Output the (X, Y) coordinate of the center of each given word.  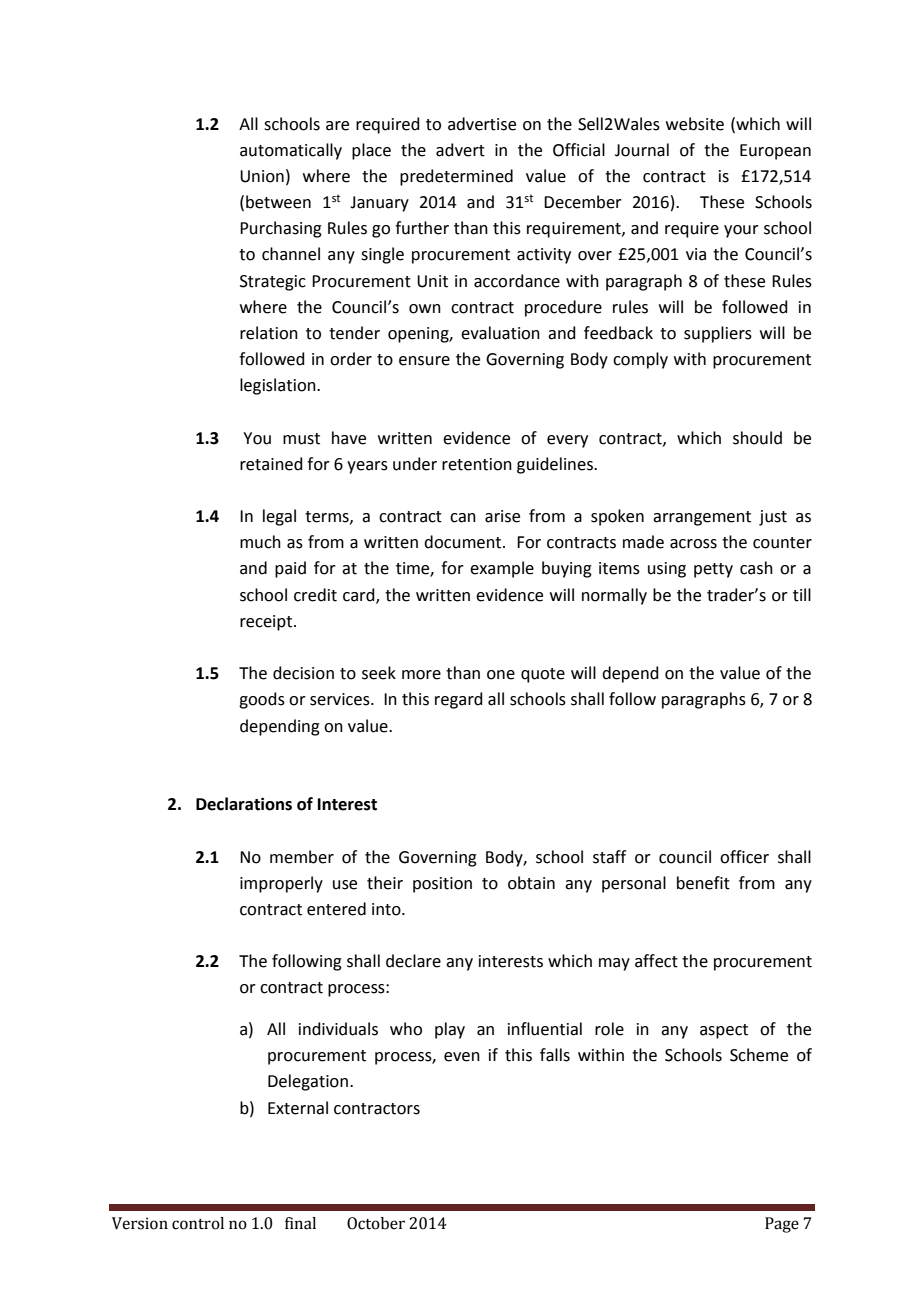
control (198, 1223)
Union (262, 176)
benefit (703, 883)
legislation (279, 386)
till (802, 595)
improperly (281, 884)
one (501, 675)
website (695, 124)
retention (477, 464)
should (757, 438)
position (442, 885)
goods (262, 700)
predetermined (456, 177)
